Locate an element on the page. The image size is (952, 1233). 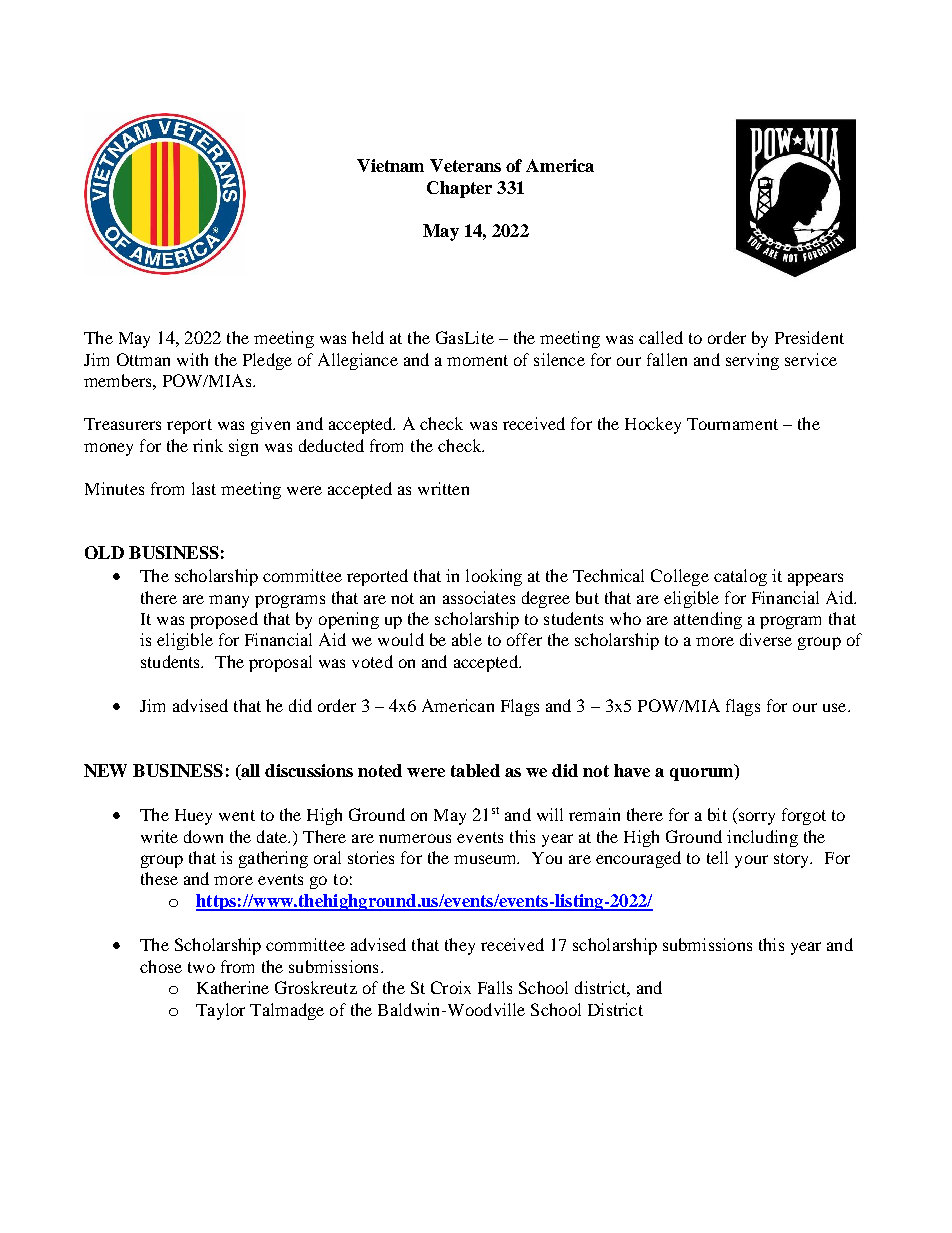
diverse is located at coordinates (766, 639).
